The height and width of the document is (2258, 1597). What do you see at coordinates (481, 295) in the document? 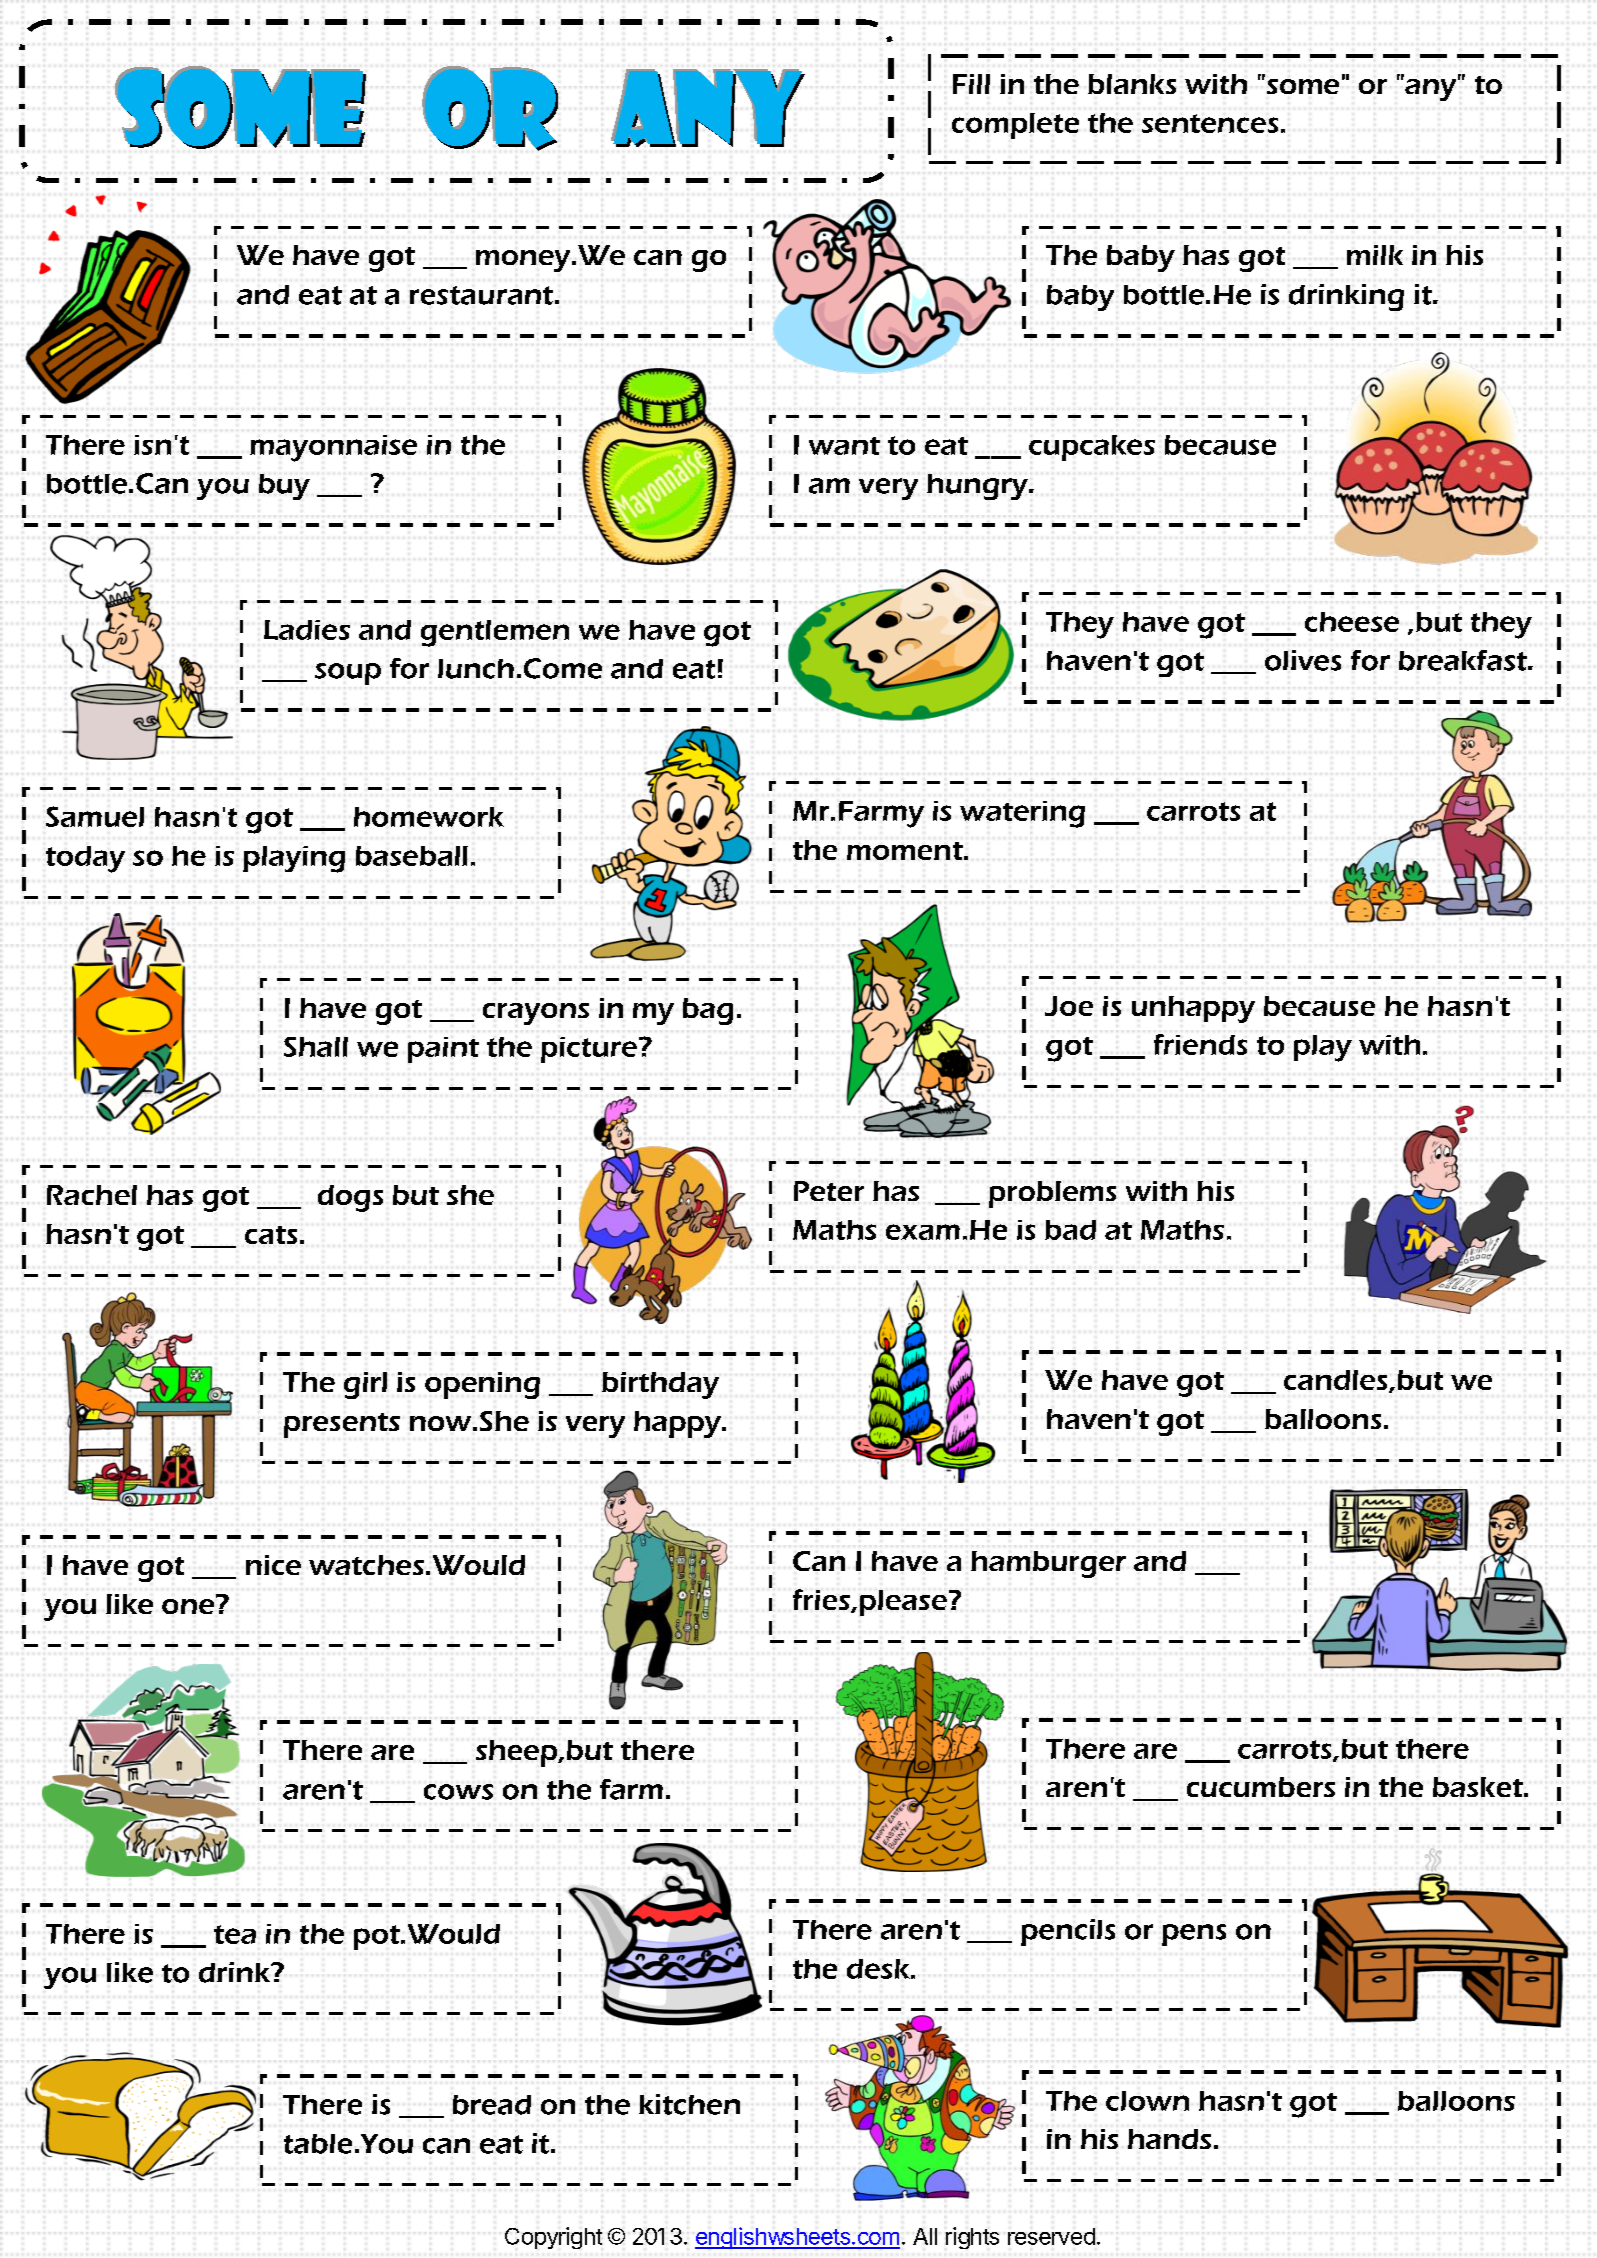
I see `restaurant` at bounding box center [481, 295].
